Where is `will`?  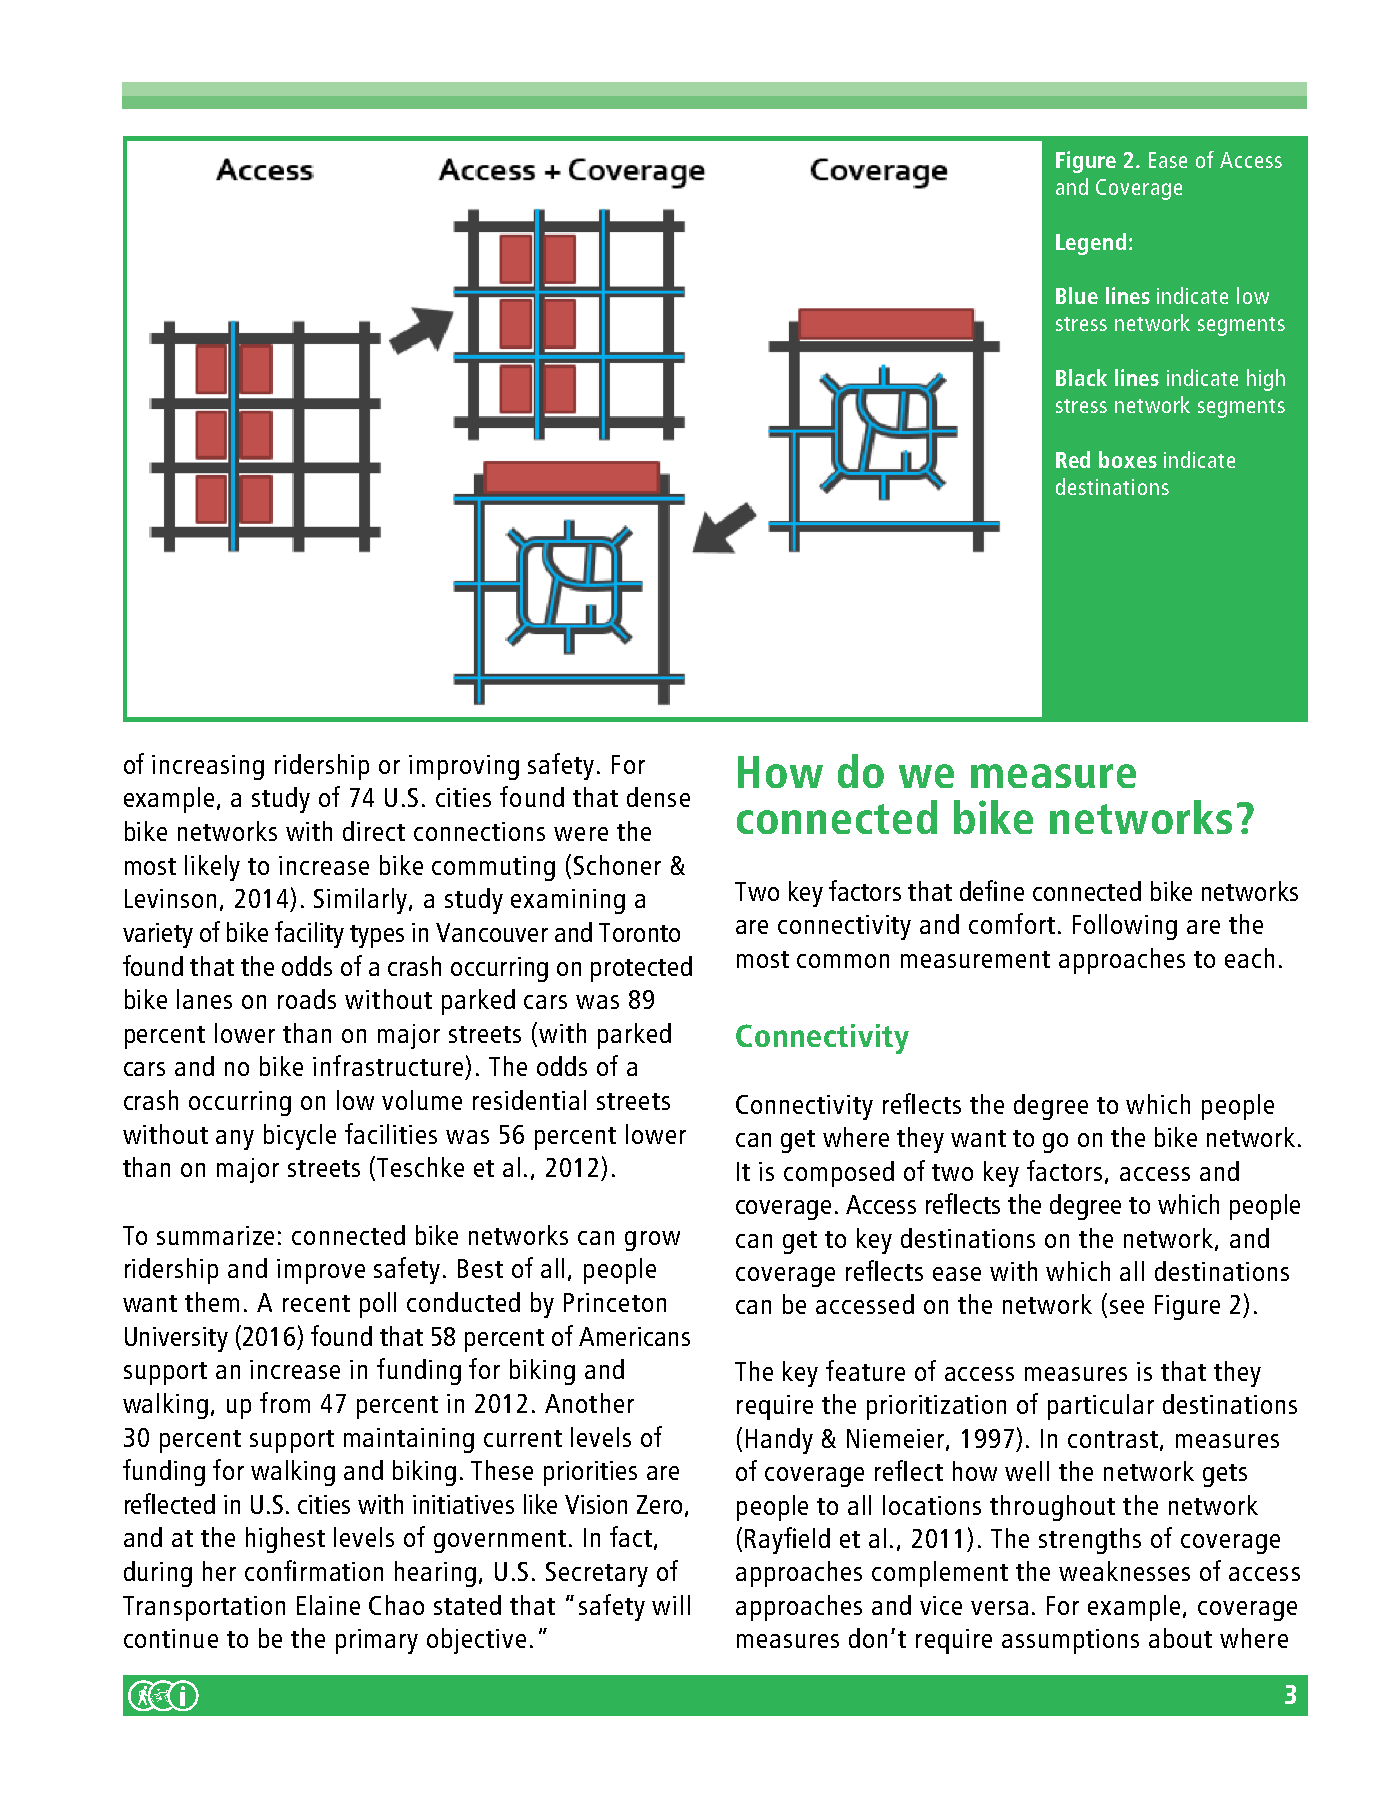
will is located at coordinates (671, 1605).
